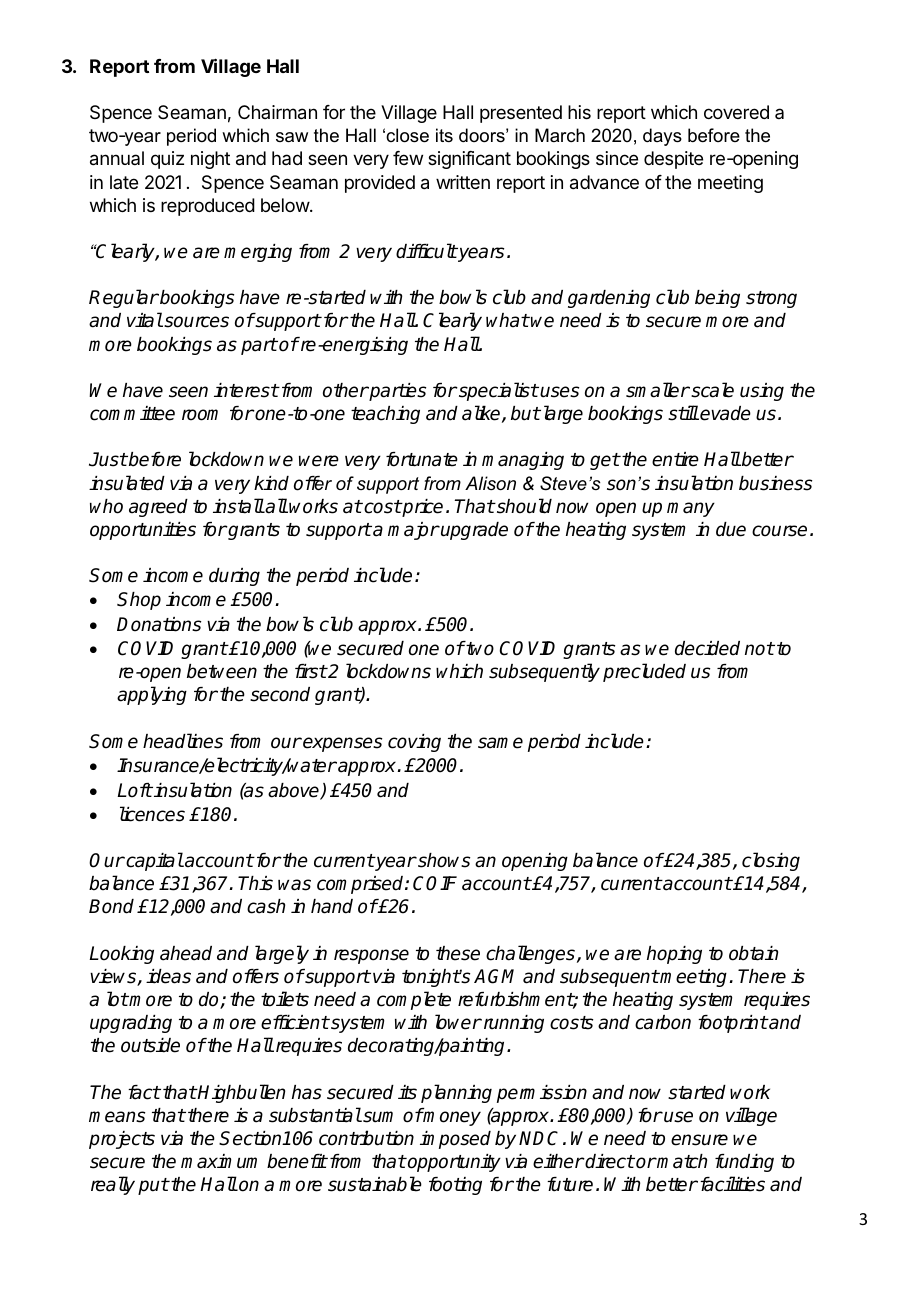  Describe the element at coordinates (469, 160) in the screenshot. I see `significant` at that location.
